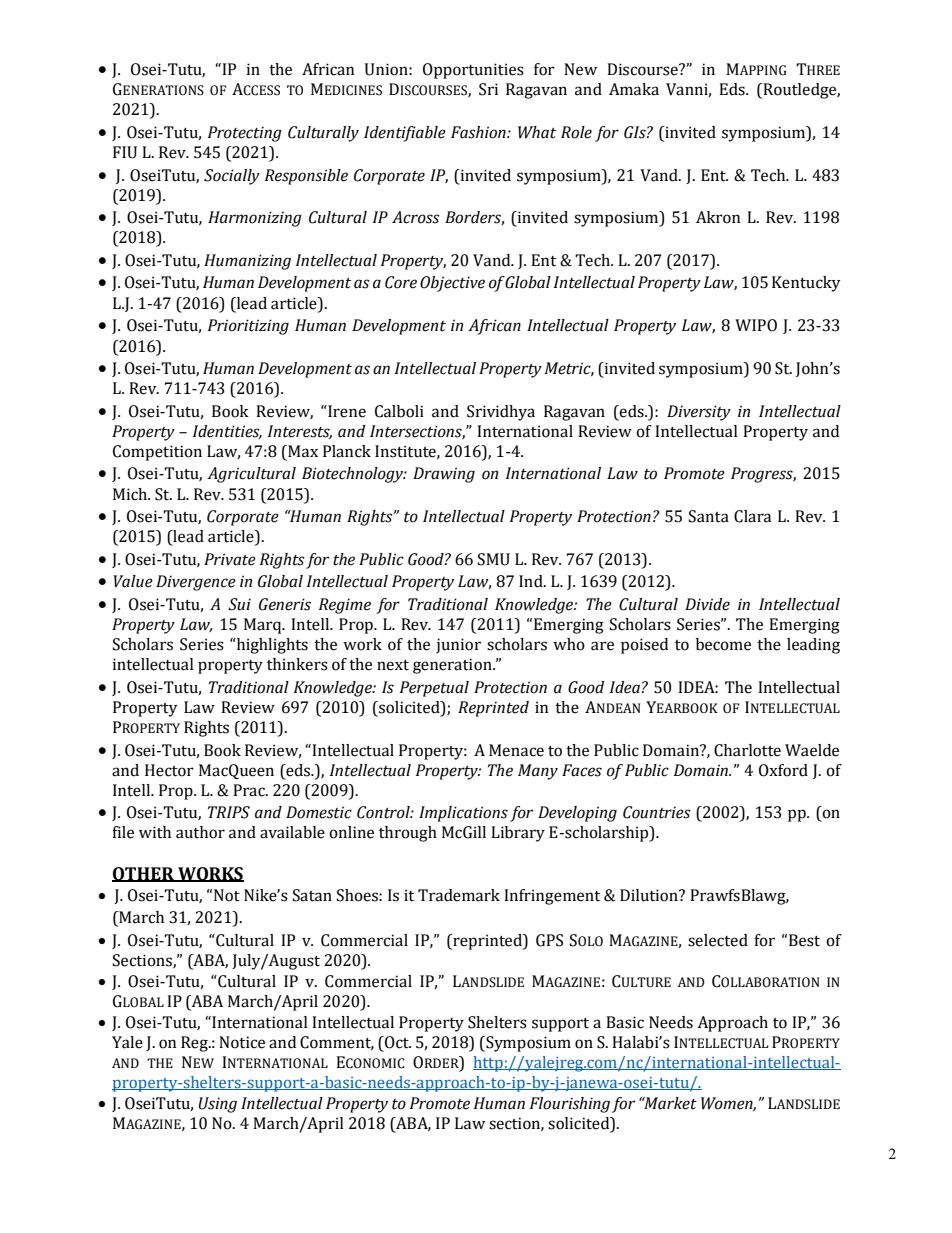 The height and width of the page is (1233, 952). What do you see at coordinates (397, 1042) in the page?
I see `Oct` at bounding box center [397, 1042].
